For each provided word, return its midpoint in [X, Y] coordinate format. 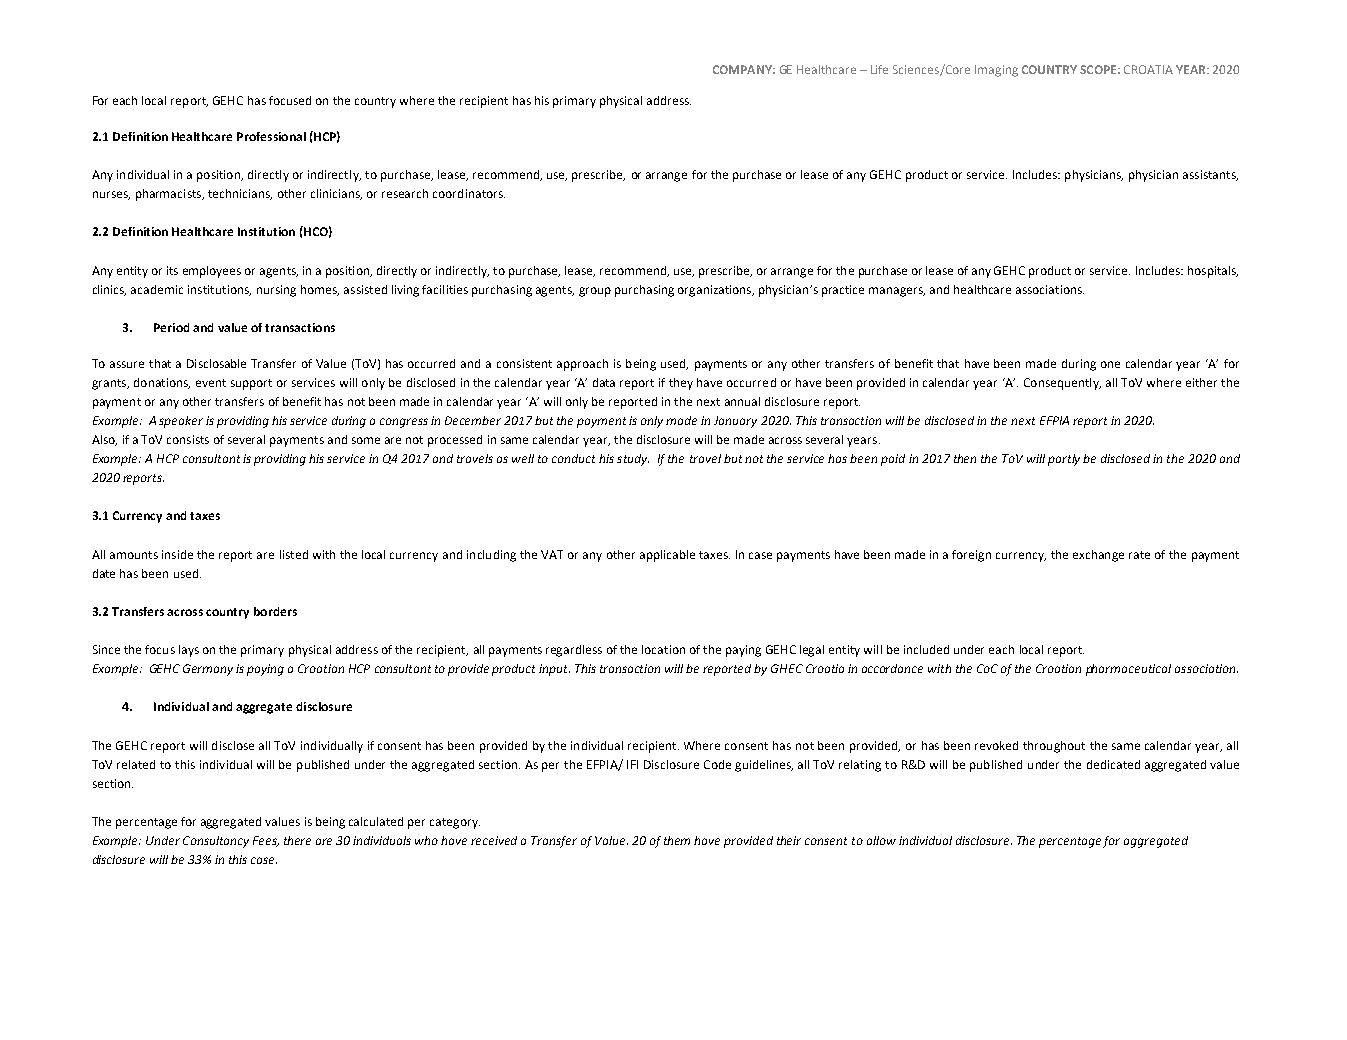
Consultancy [216, 842]
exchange [1098, 556]
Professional [271, 136]
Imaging [996, 71]
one [1110, 364]
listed [294, 554]
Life [879, 69]
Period [171, 327]
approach [582, 365]
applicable [667, 556]
